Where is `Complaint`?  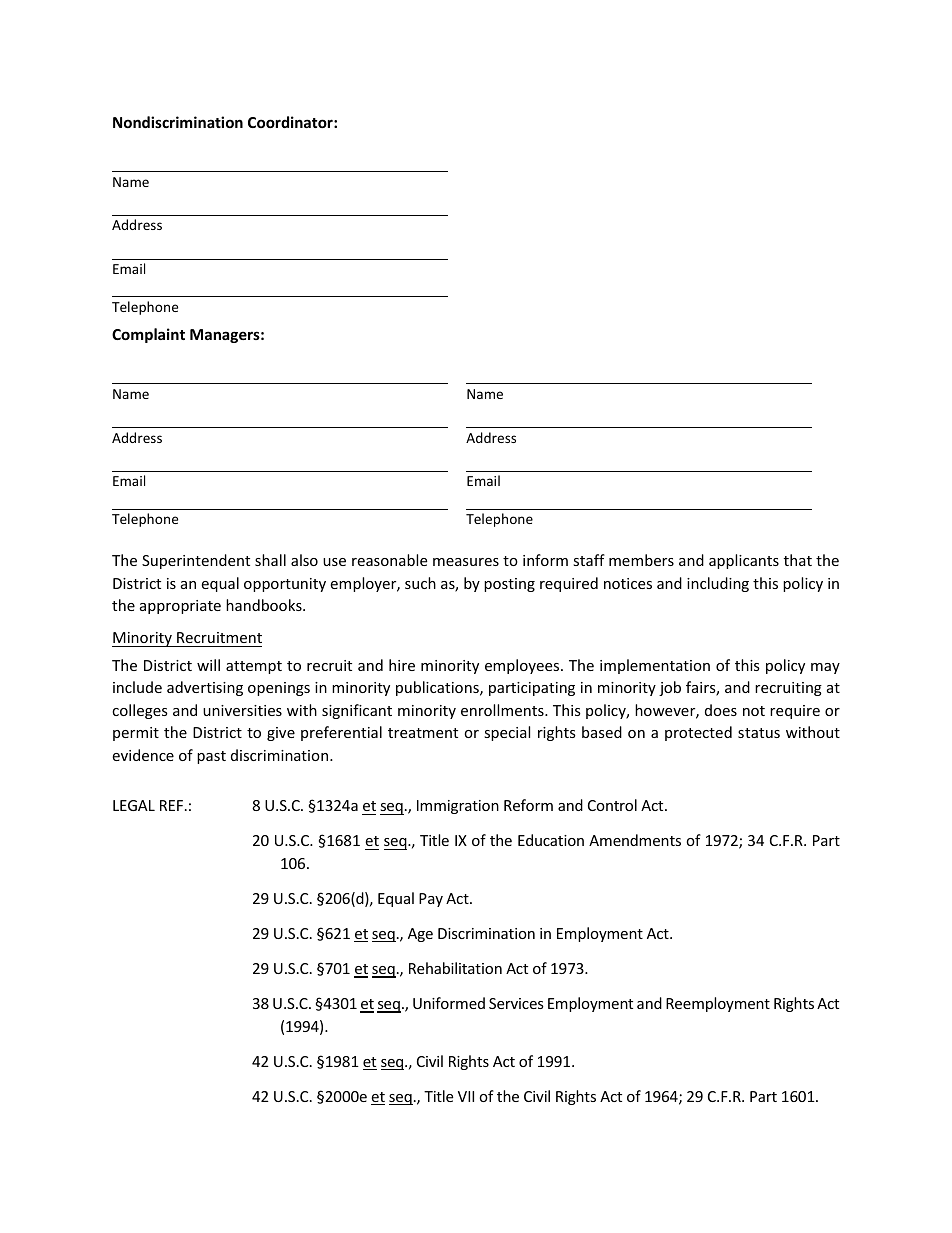 Complaint is located at coordinates (148, 335).
